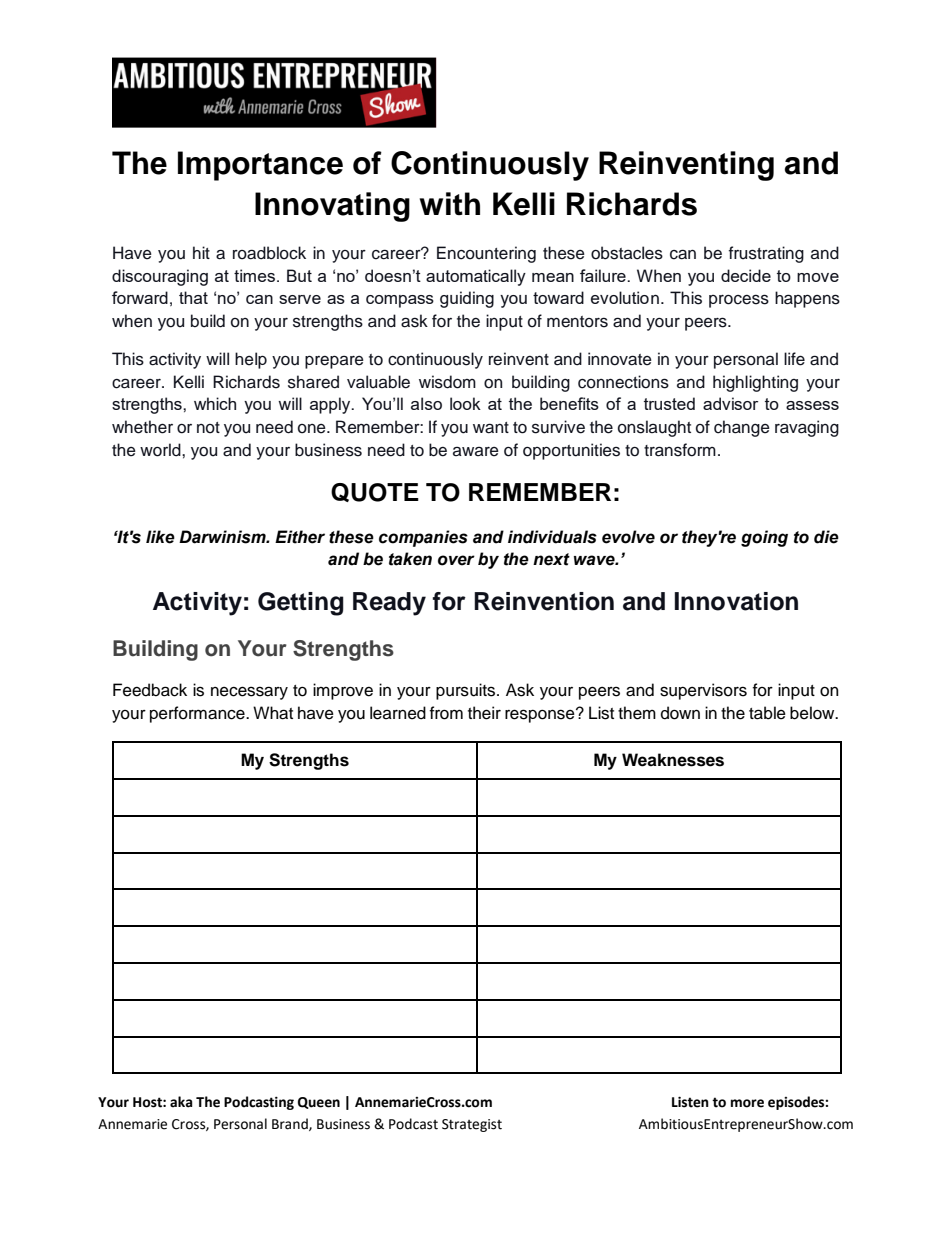  Describe the element at coordinates (260, 166) in the screenshot. I see `Importance` at that location.
